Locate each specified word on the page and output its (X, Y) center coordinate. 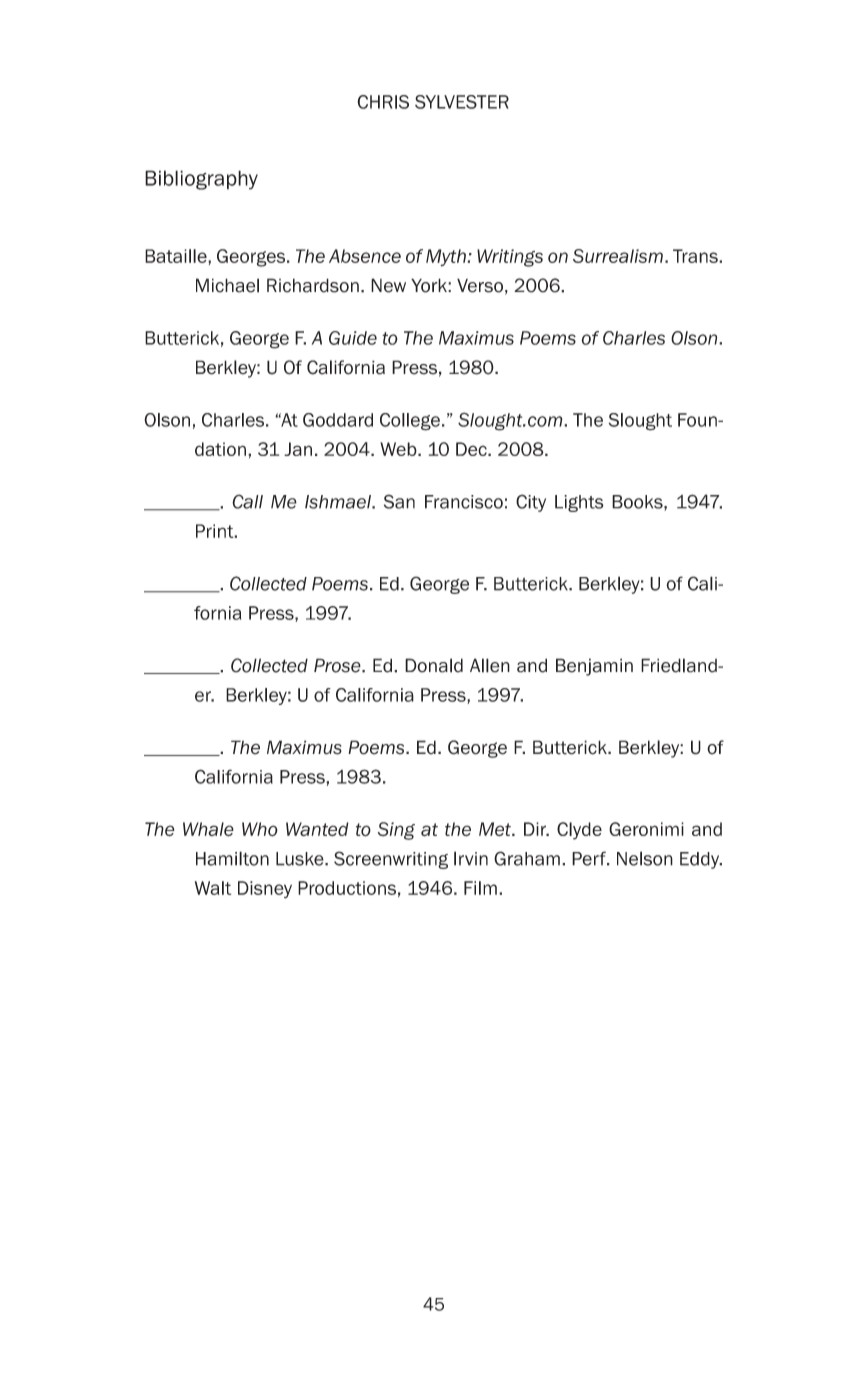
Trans (696, 256)
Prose (338, 665)
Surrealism (618, 256)
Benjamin (594, 667)
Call (247, 501)
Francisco (464, 502)
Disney (265, 890)
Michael (227, 285)
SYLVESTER (462, 102)
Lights (579, 503)
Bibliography (201, 180)
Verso (480, 285)
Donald (434, 665)
